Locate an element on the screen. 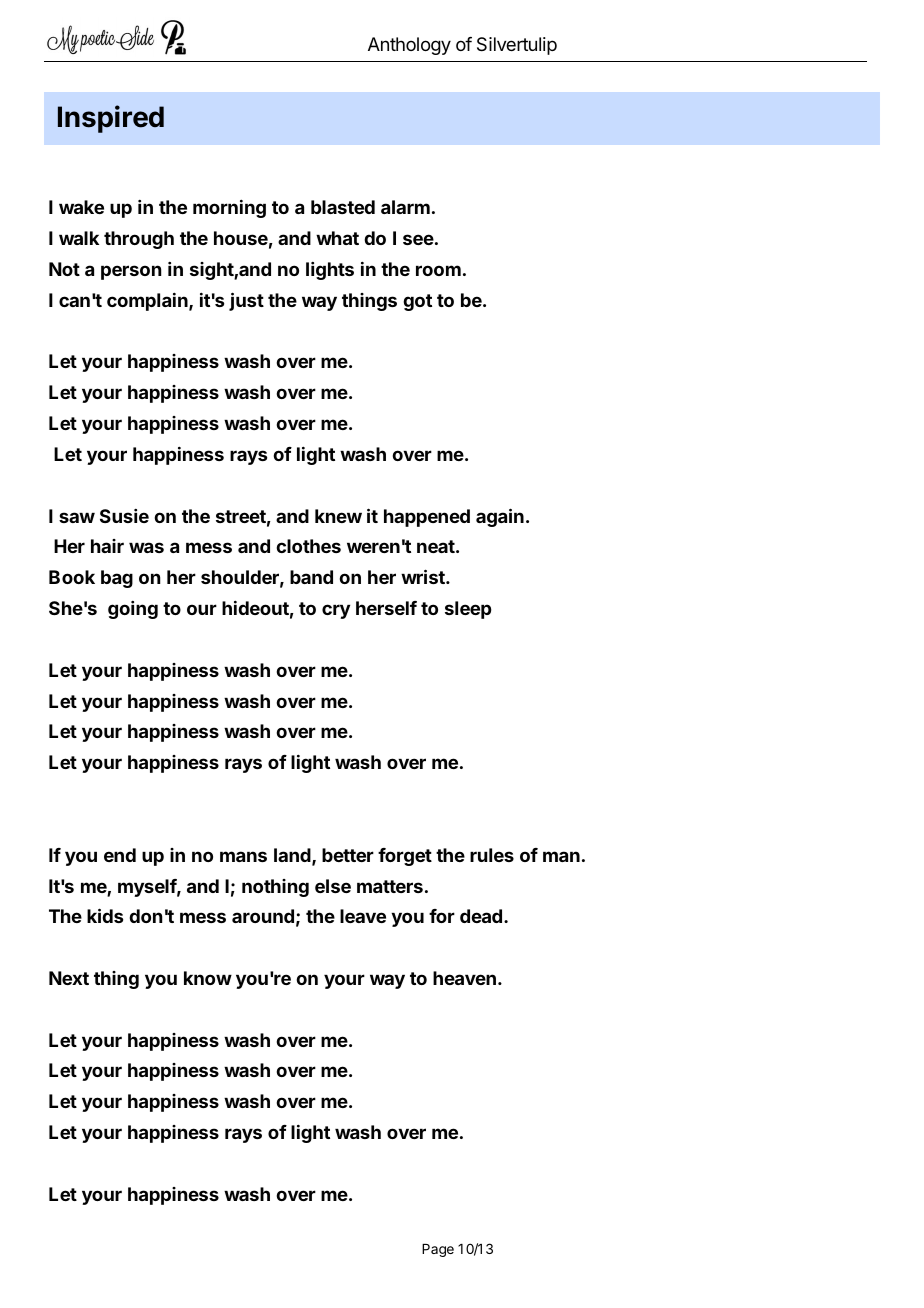  sleep is located at coordinates (468, 610).
